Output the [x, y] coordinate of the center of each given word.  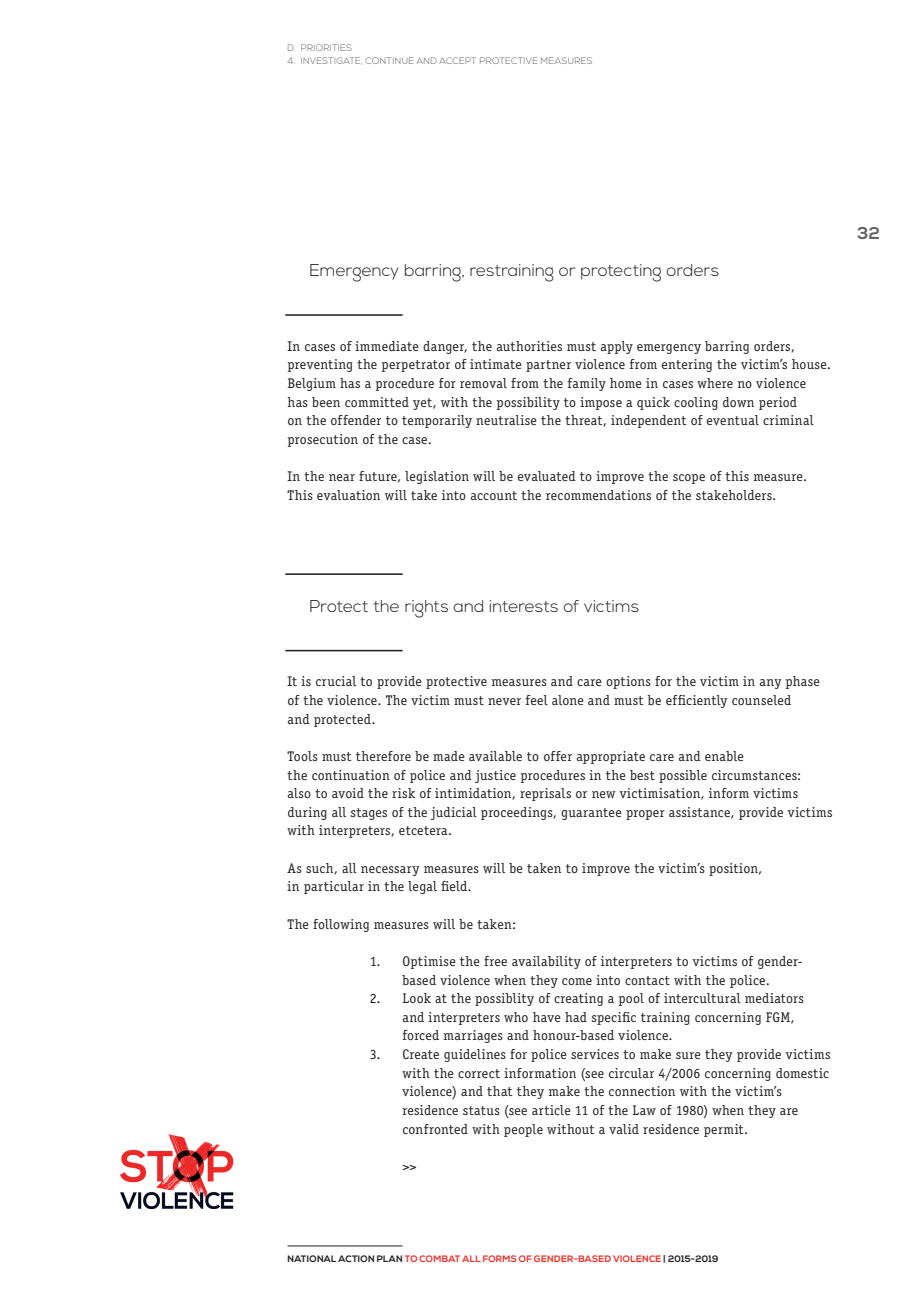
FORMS [499, 1258]
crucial [336, 681]
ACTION [356, 1258]
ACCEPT [457, 60]
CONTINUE [389, 60]
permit [725, 1130]
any [771, 684]
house [810, 364]
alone [568, 700]
